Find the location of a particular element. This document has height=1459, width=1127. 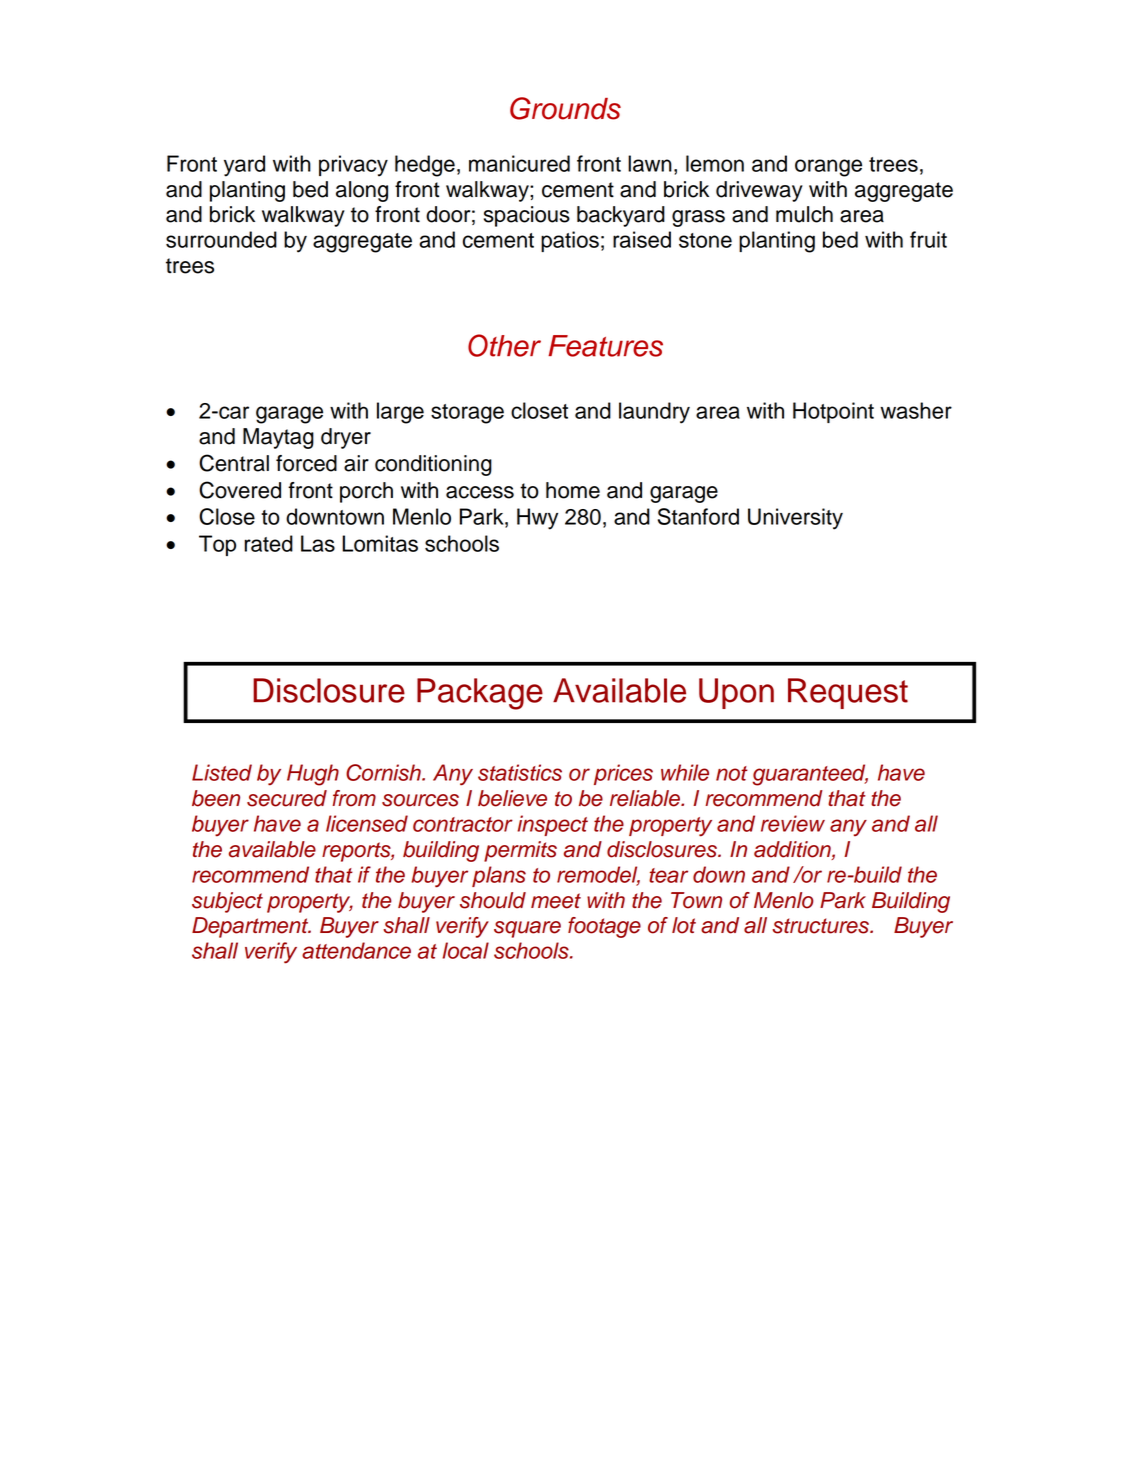

Department is located at coordinates (251, 927).
